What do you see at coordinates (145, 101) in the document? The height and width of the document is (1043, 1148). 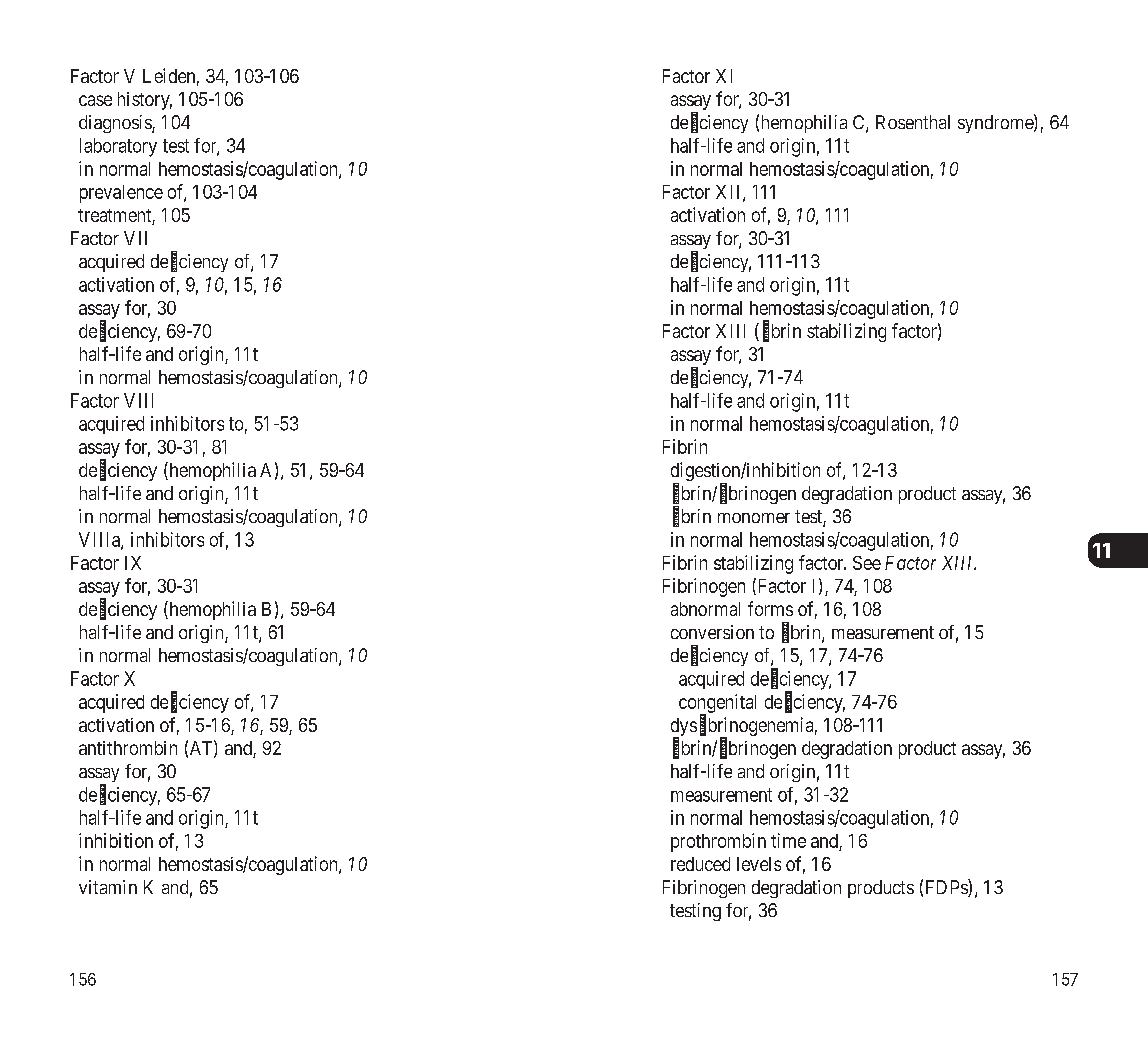 I see `history` at bounding box center [145, 101].
